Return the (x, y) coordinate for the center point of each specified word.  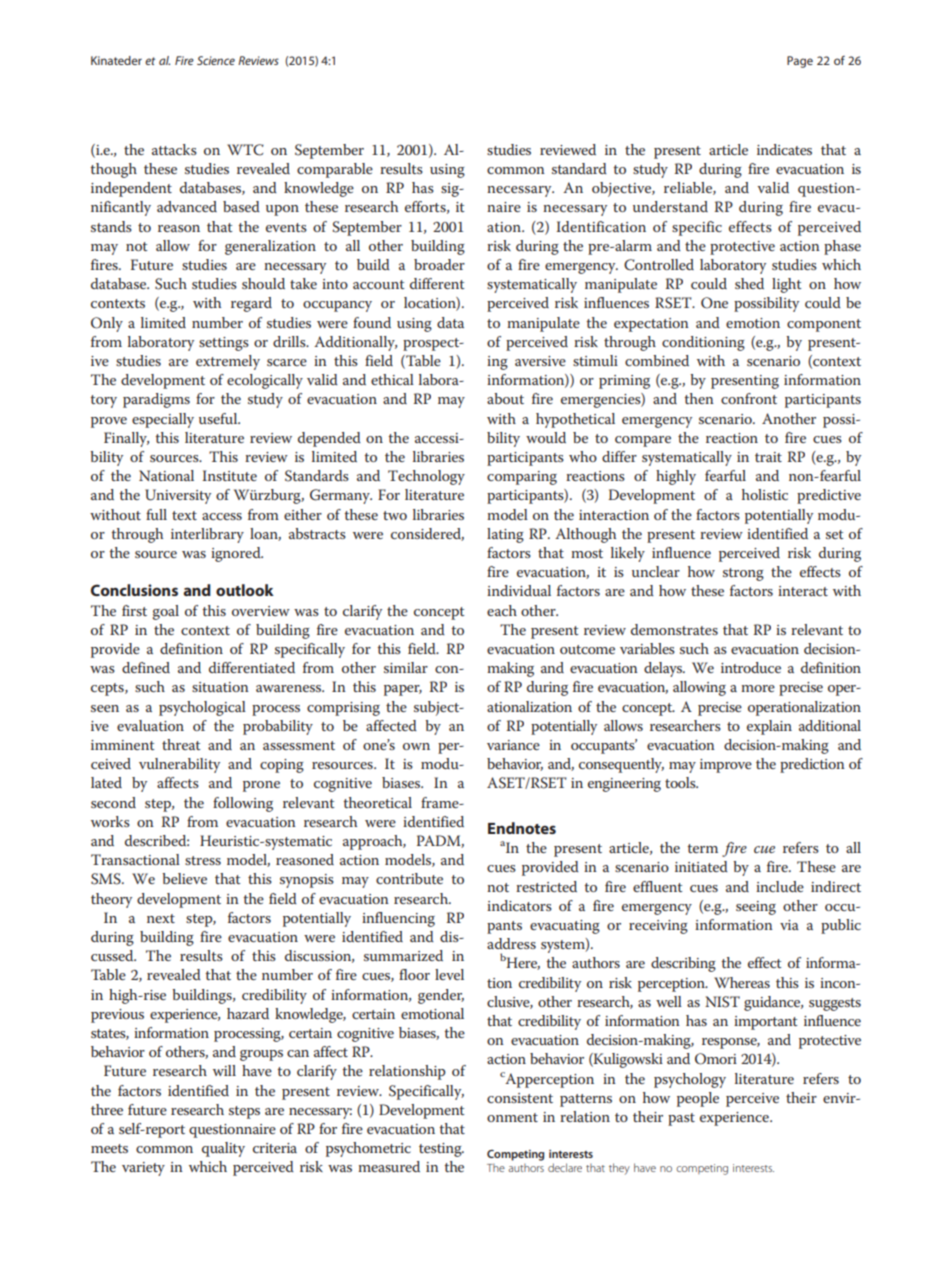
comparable (335, 170)
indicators (519, 905)
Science (216, 60)
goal (166, 612)
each (502, 610)
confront (749, 398)
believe (184, 878)
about (505, 398)
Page (800, 62)
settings (224, 344)
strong (743, 574)
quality (223, 1149)
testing (441, 1150)
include (780, 886)
